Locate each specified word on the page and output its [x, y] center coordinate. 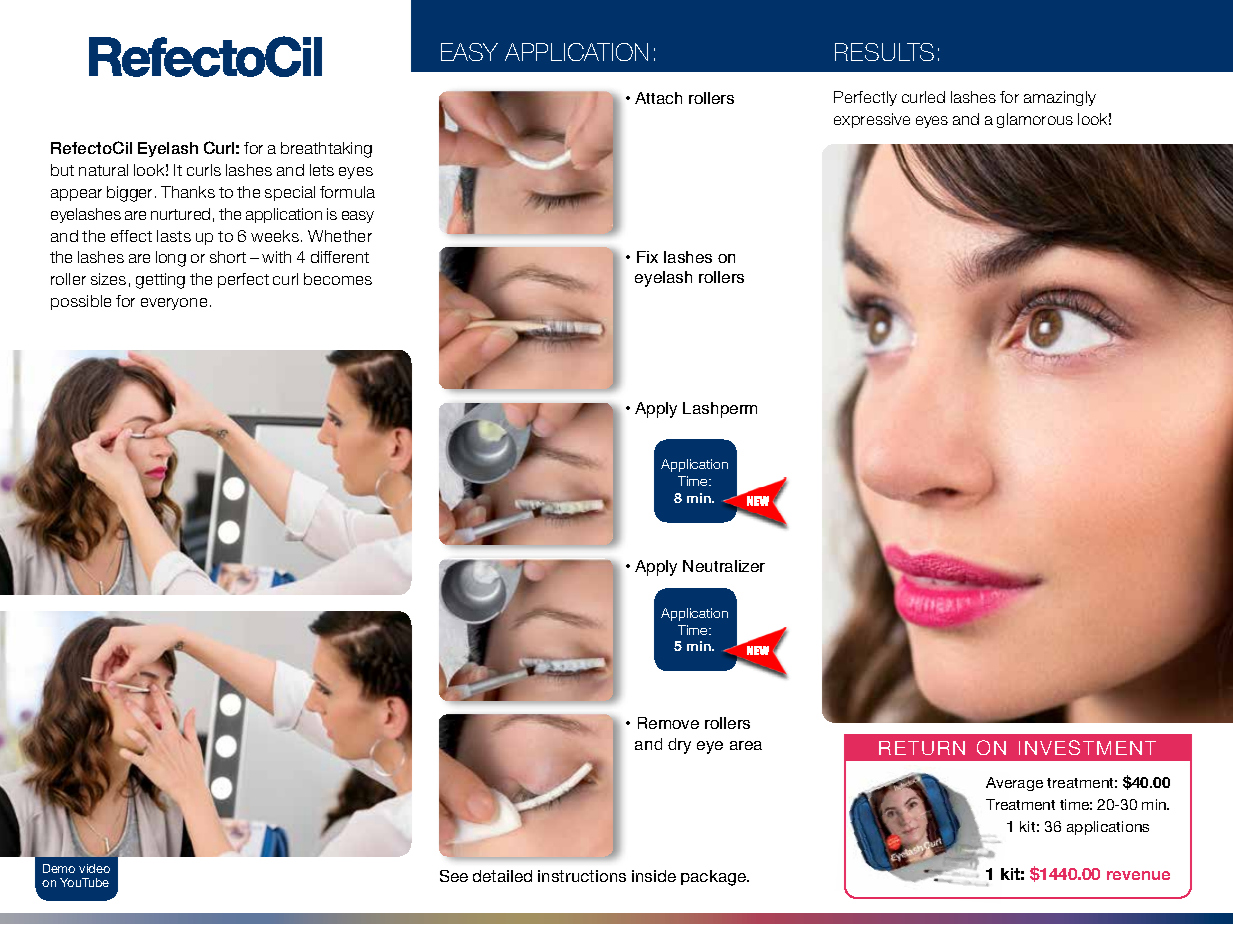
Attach [658, 98]
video [94, 868]
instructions [582, 876]
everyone [174, 304]
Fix [647, 257]
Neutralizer [724, 566]
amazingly [1060, 98]
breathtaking [326, 150]
